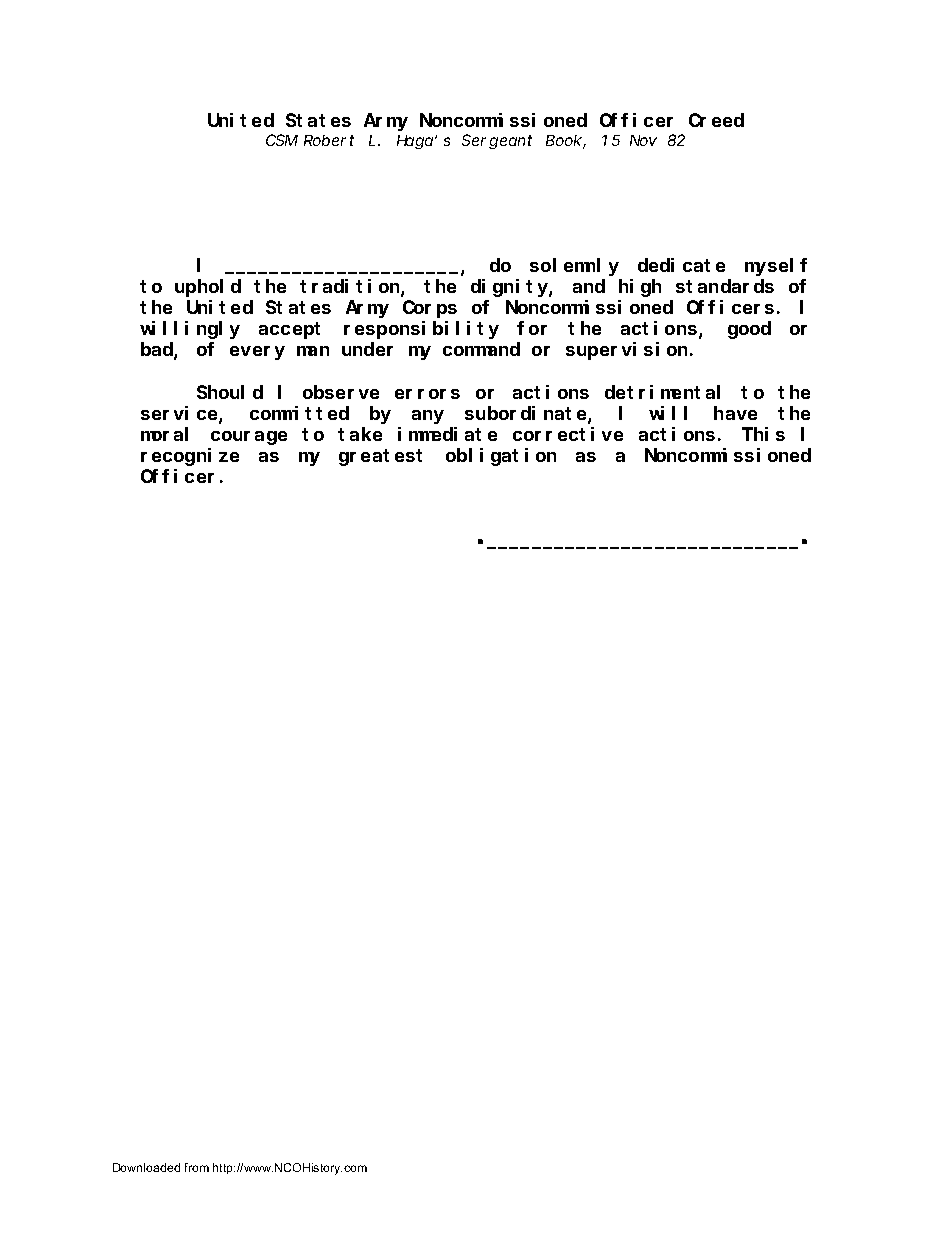 This screenshot has height=1233, width=952. Describe the element at coordinates (497, 142) in the screenshot. I see `Sergeant` at that location.
